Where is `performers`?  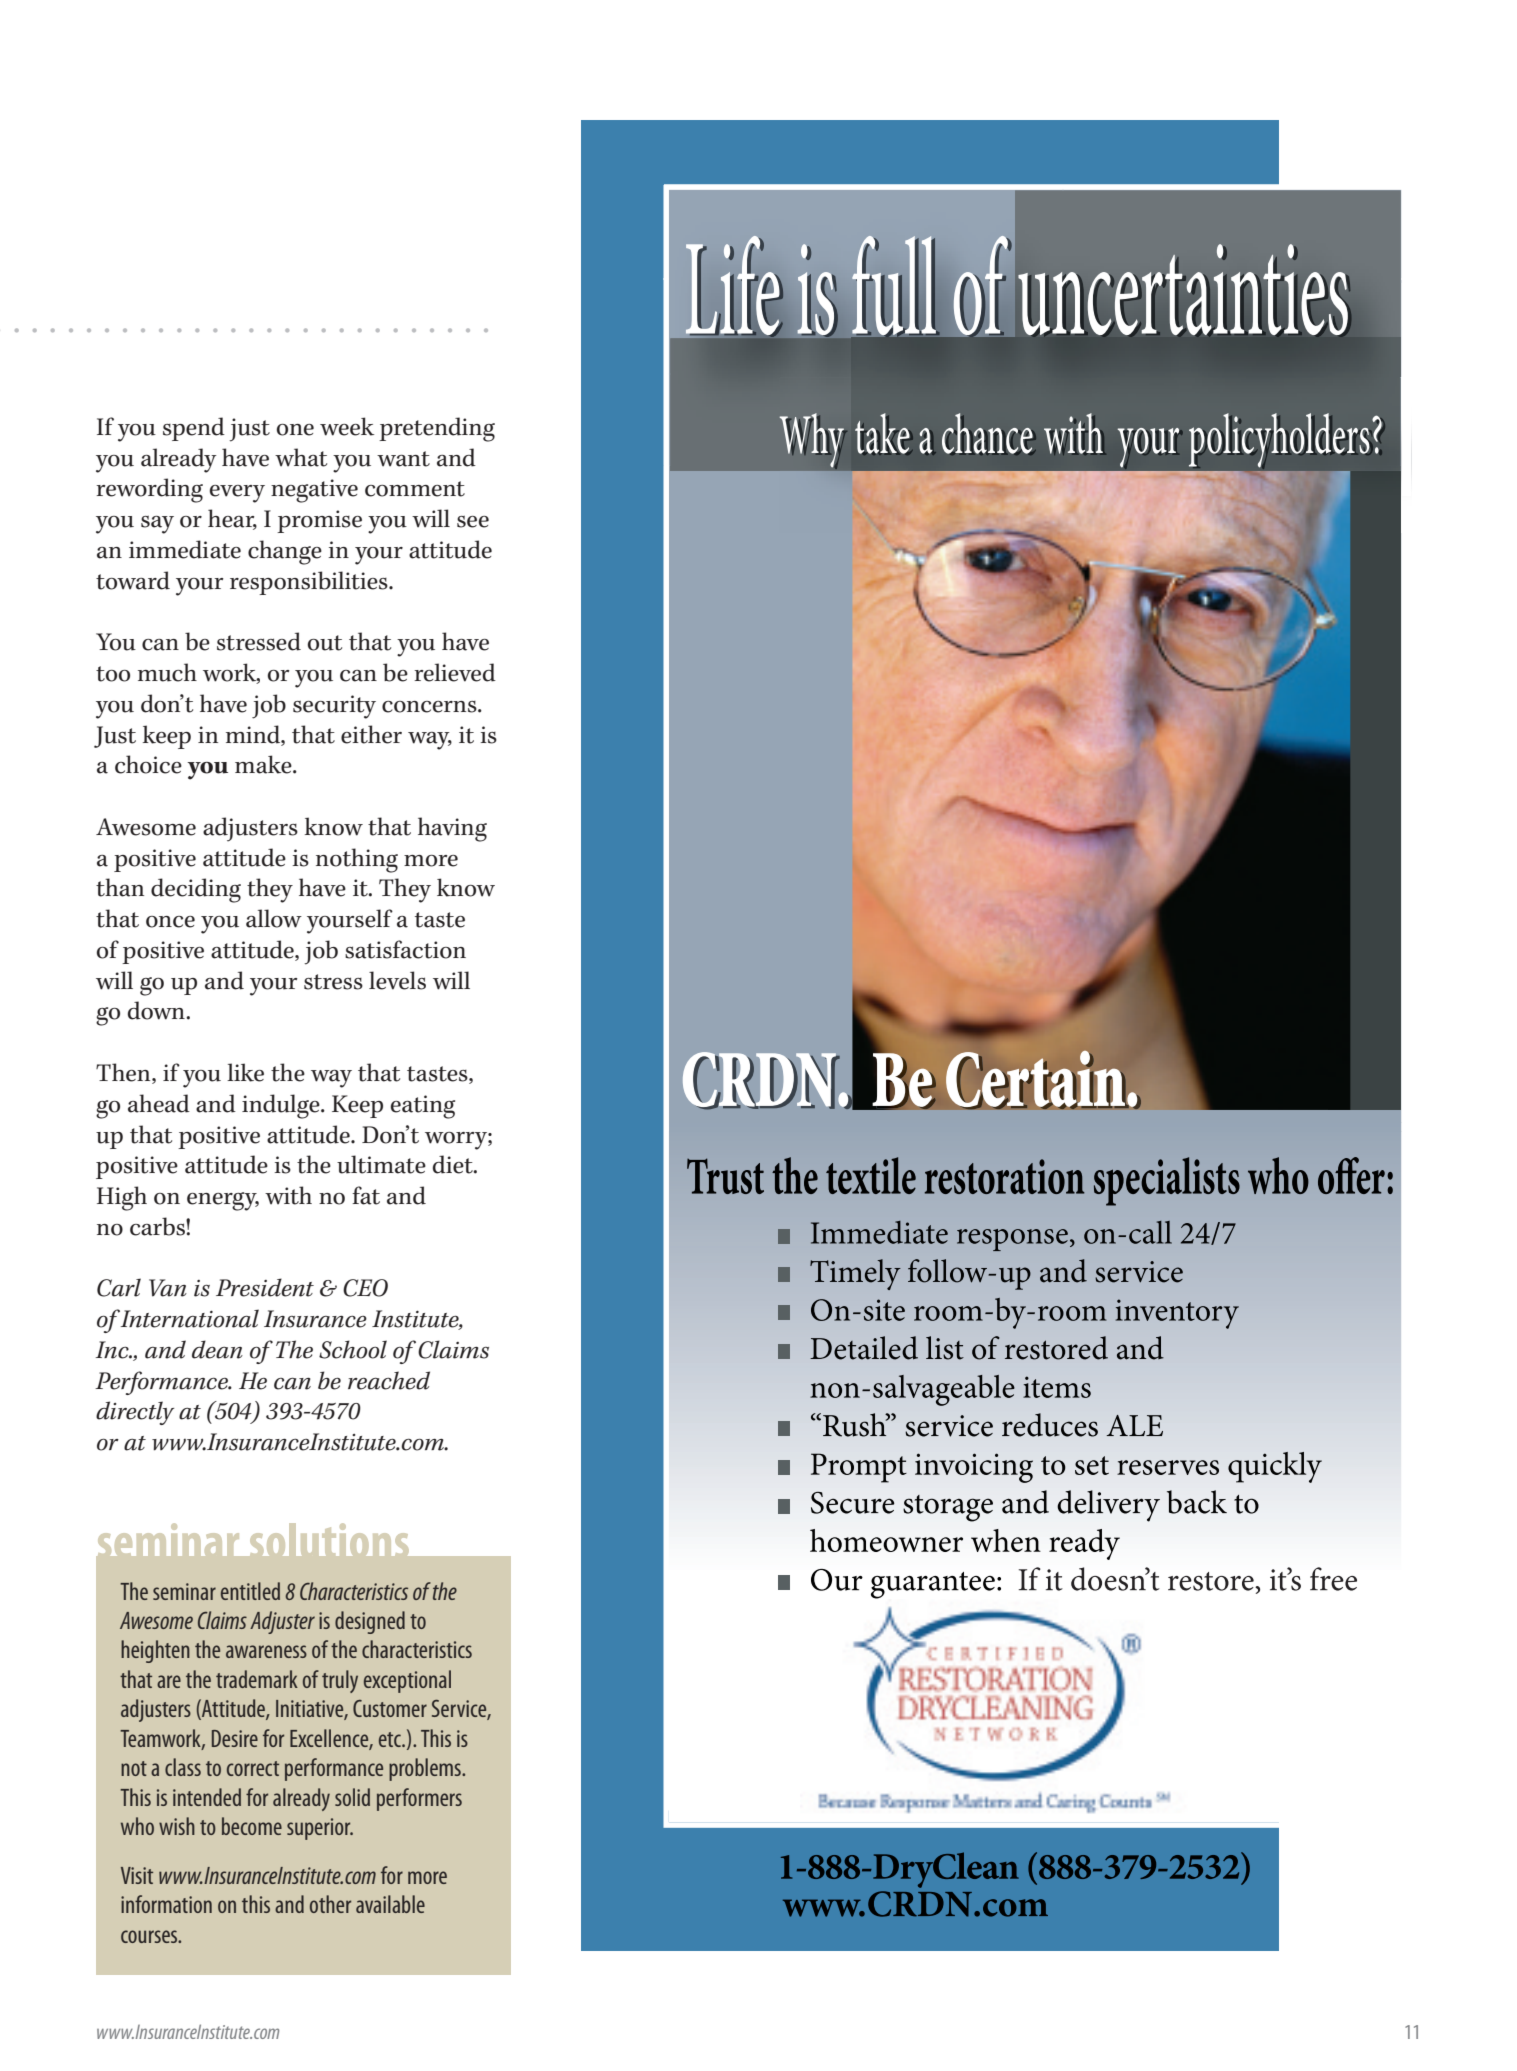
performers is located at coordinates (419, 1799).
